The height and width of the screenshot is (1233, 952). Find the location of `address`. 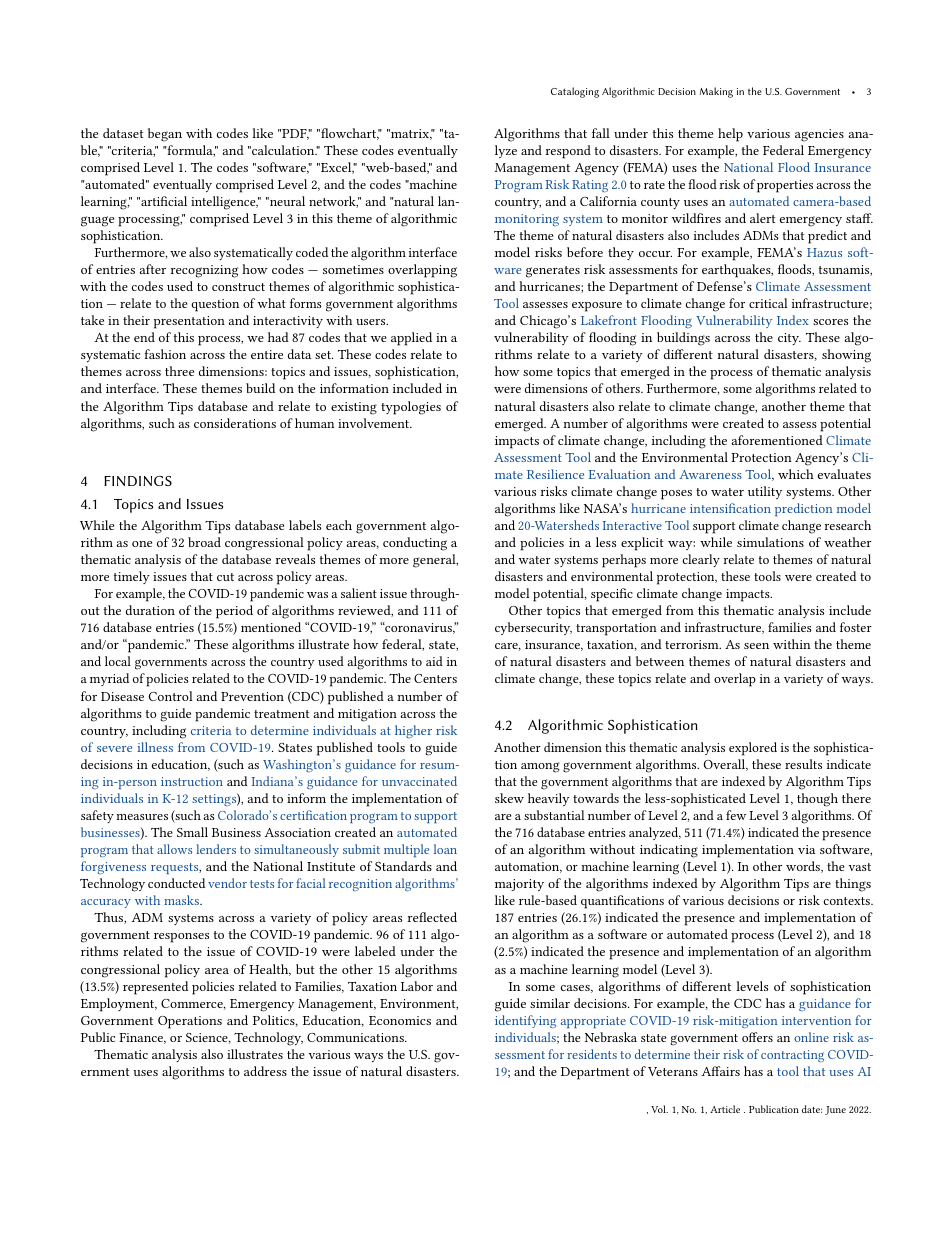

address is located at coordinates (265, 1071).
